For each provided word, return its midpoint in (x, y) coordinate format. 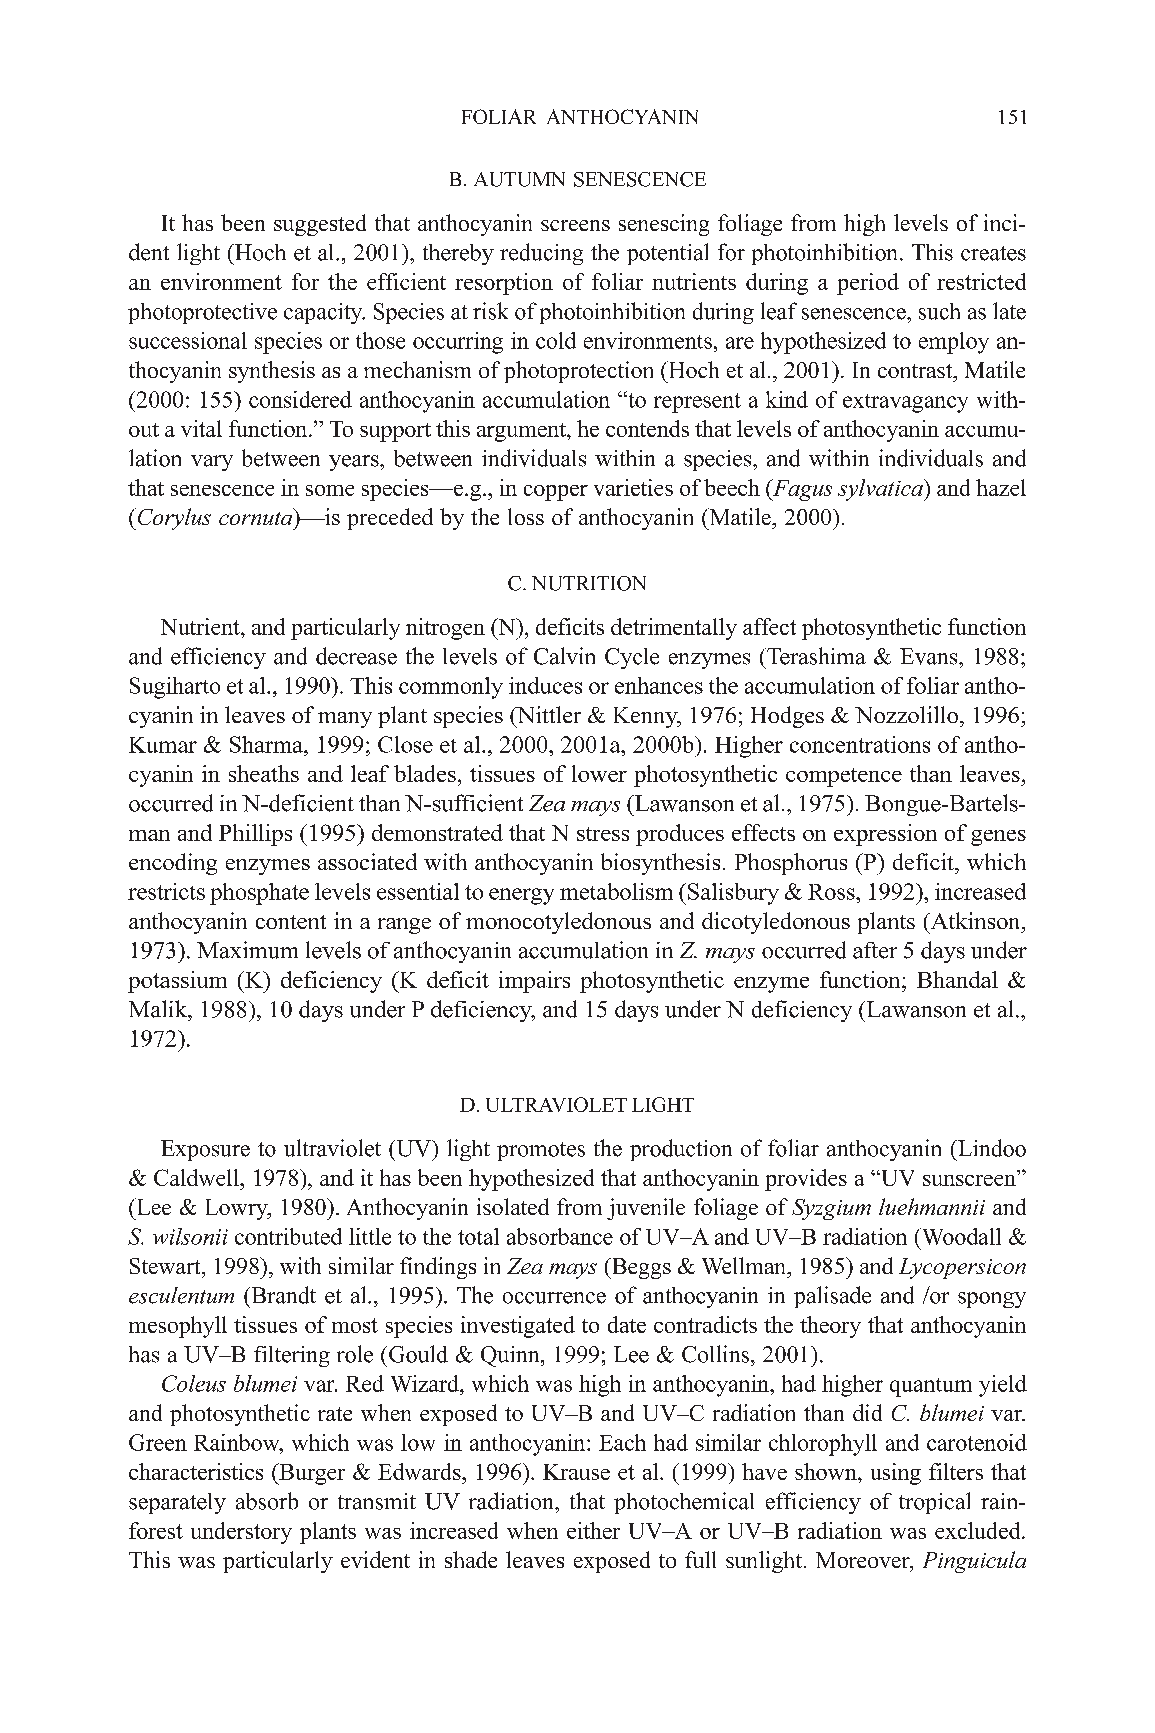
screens (575, 225)
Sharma (267, 744)
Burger (311, 1474)
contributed (288, 1236)
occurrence (554, 1298)
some (330, 490)
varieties (633, 487)
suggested (320, 225)
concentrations (860, 744)
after (875, 950)
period (868, 284)
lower (599, 773)
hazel (1001, 487)
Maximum (247, 950)
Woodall (960, 1236)
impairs (534, 982)
